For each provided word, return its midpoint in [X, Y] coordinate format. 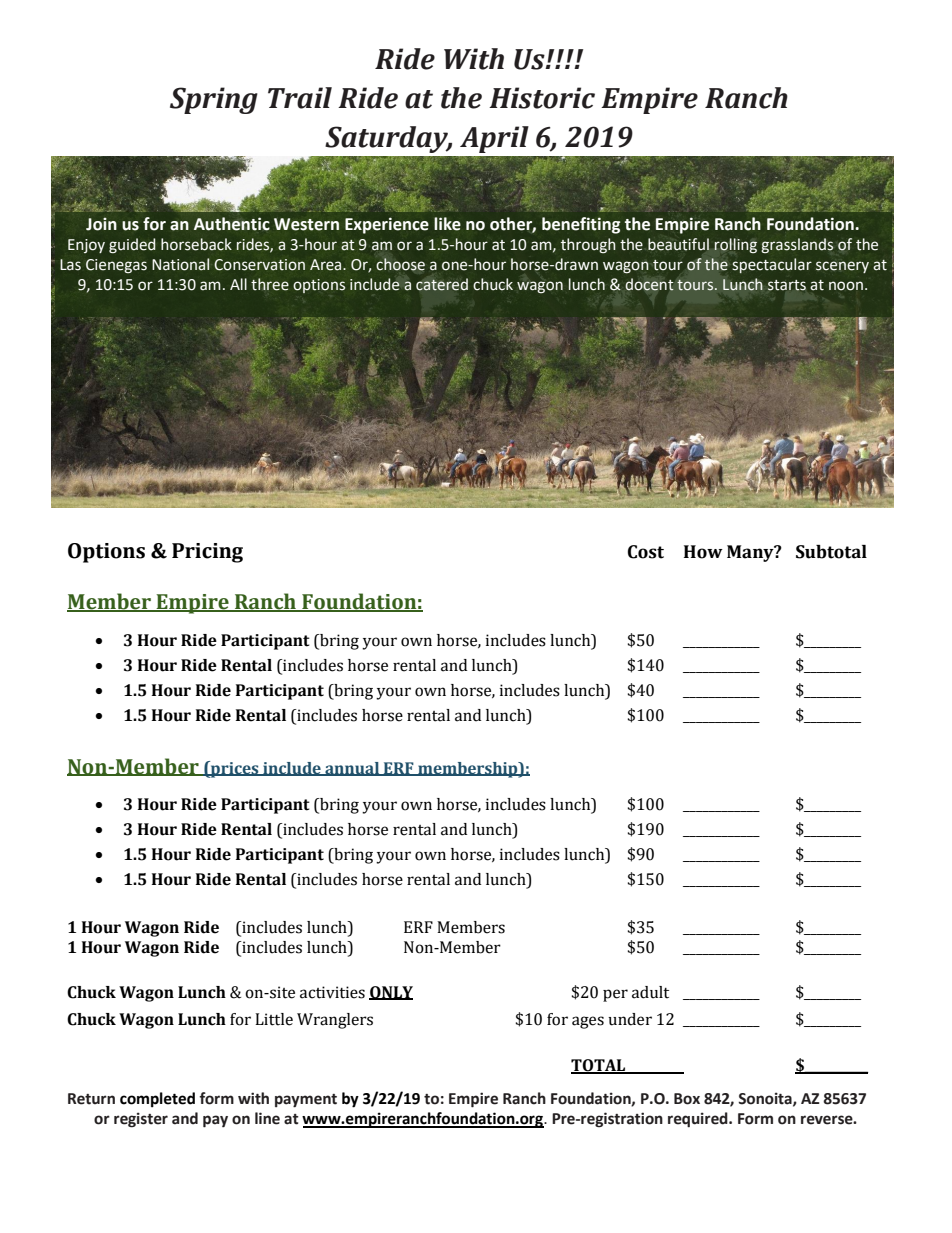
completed [157, 1100]
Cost [646, 552]
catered [442, 284]
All [238, 284]
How [703, 552]
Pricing [207, 553]
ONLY [391, 993]
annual [352, 769]
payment [306, 1101]
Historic [542, 98]
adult [650, 992]
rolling [735, 245]
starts [787, 285]
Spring [214, 100]
